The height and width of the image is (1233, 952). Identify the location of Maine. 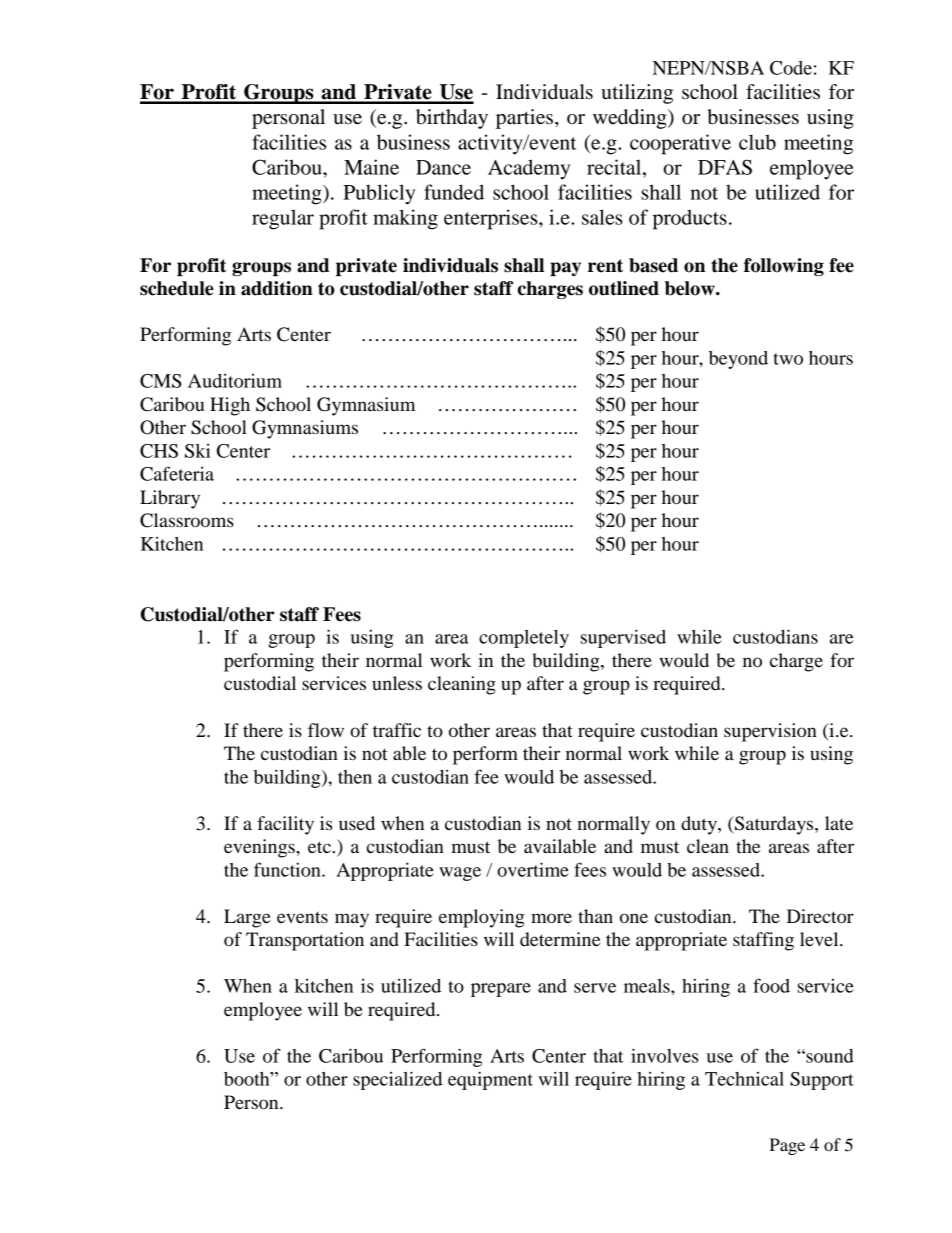
(371, 167).
